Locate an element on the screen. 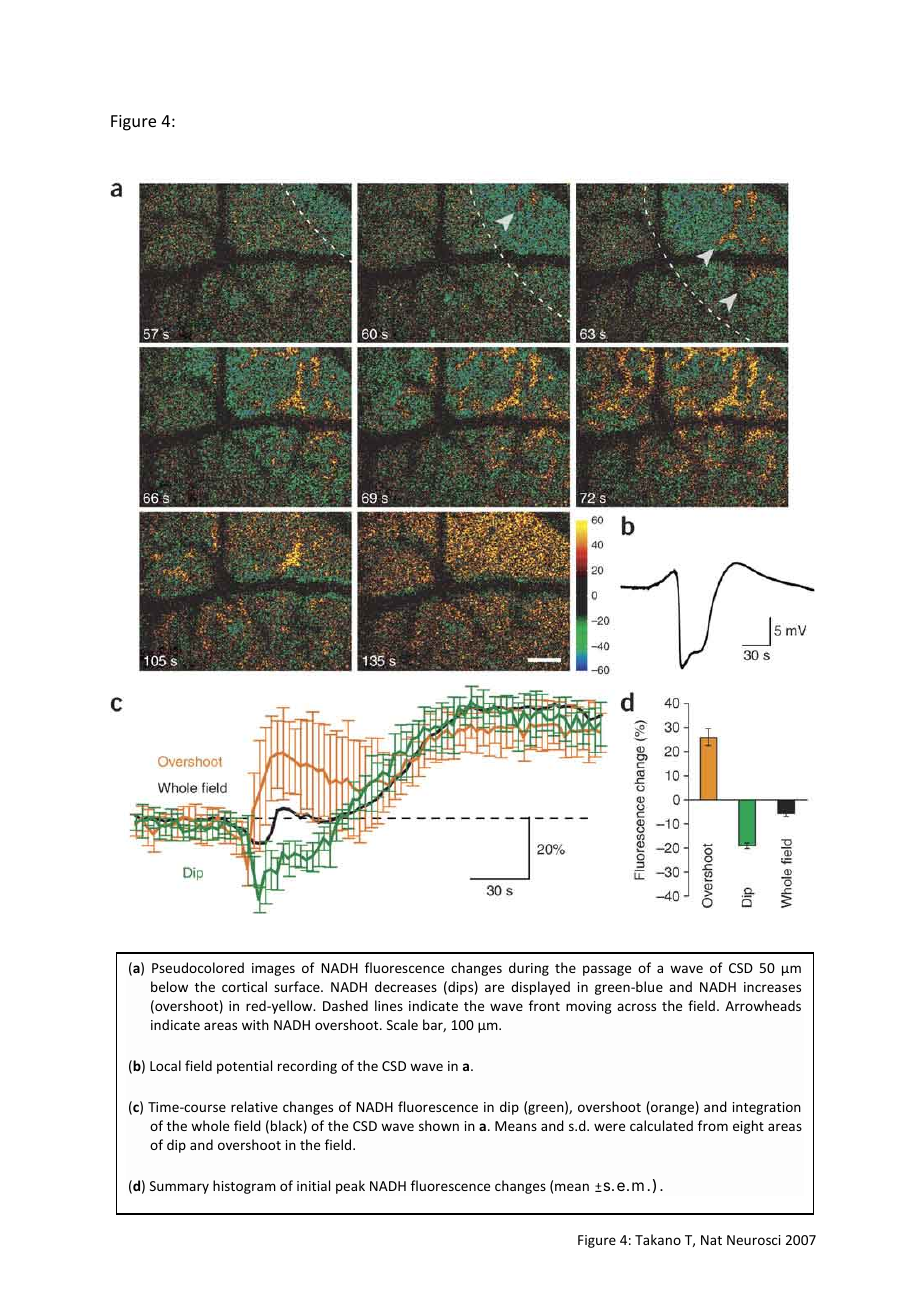  across is located at coordinates (636, 1007).
